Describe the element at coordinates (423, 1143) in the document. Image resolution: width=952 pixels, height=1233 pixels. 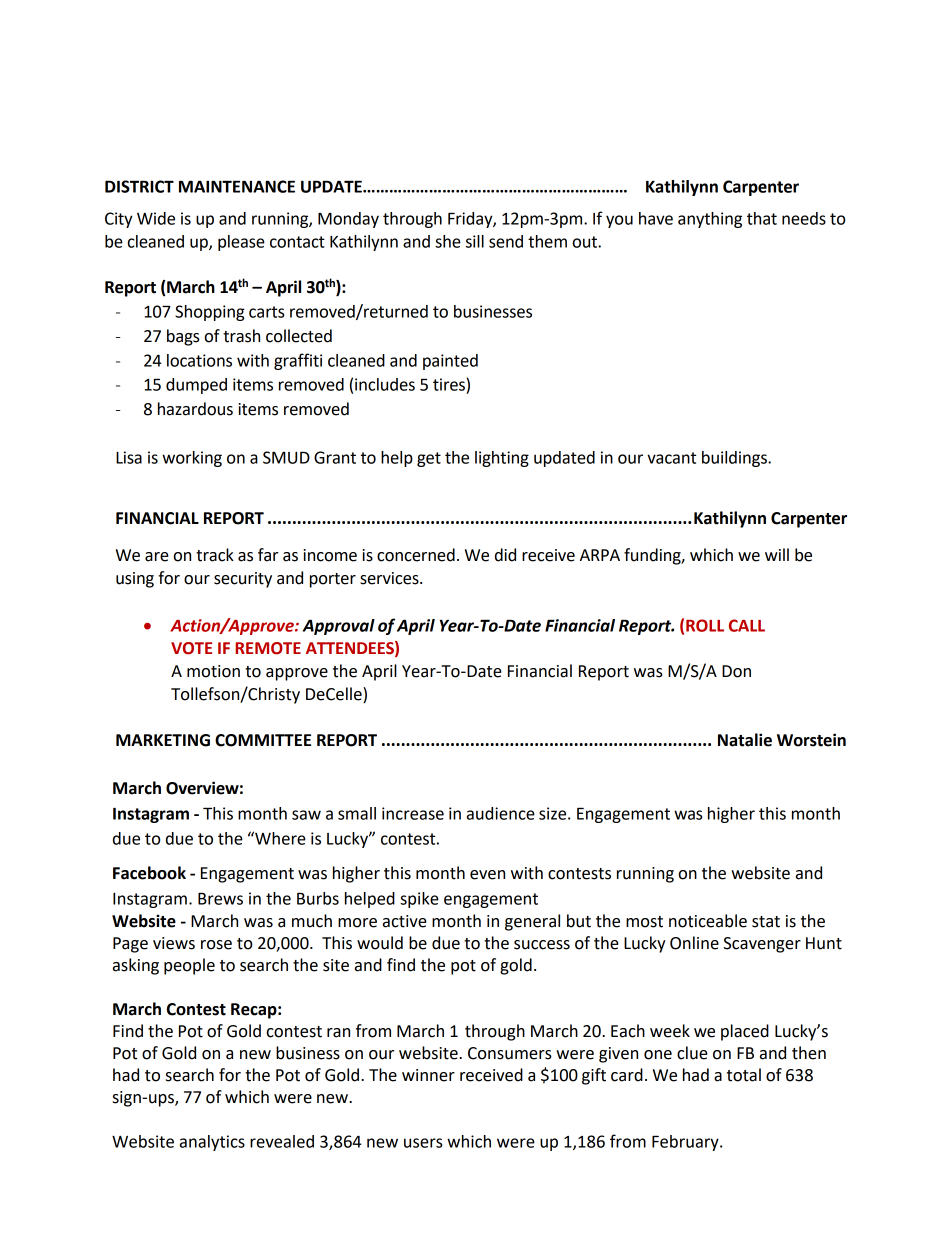
I see `users` at that location.
